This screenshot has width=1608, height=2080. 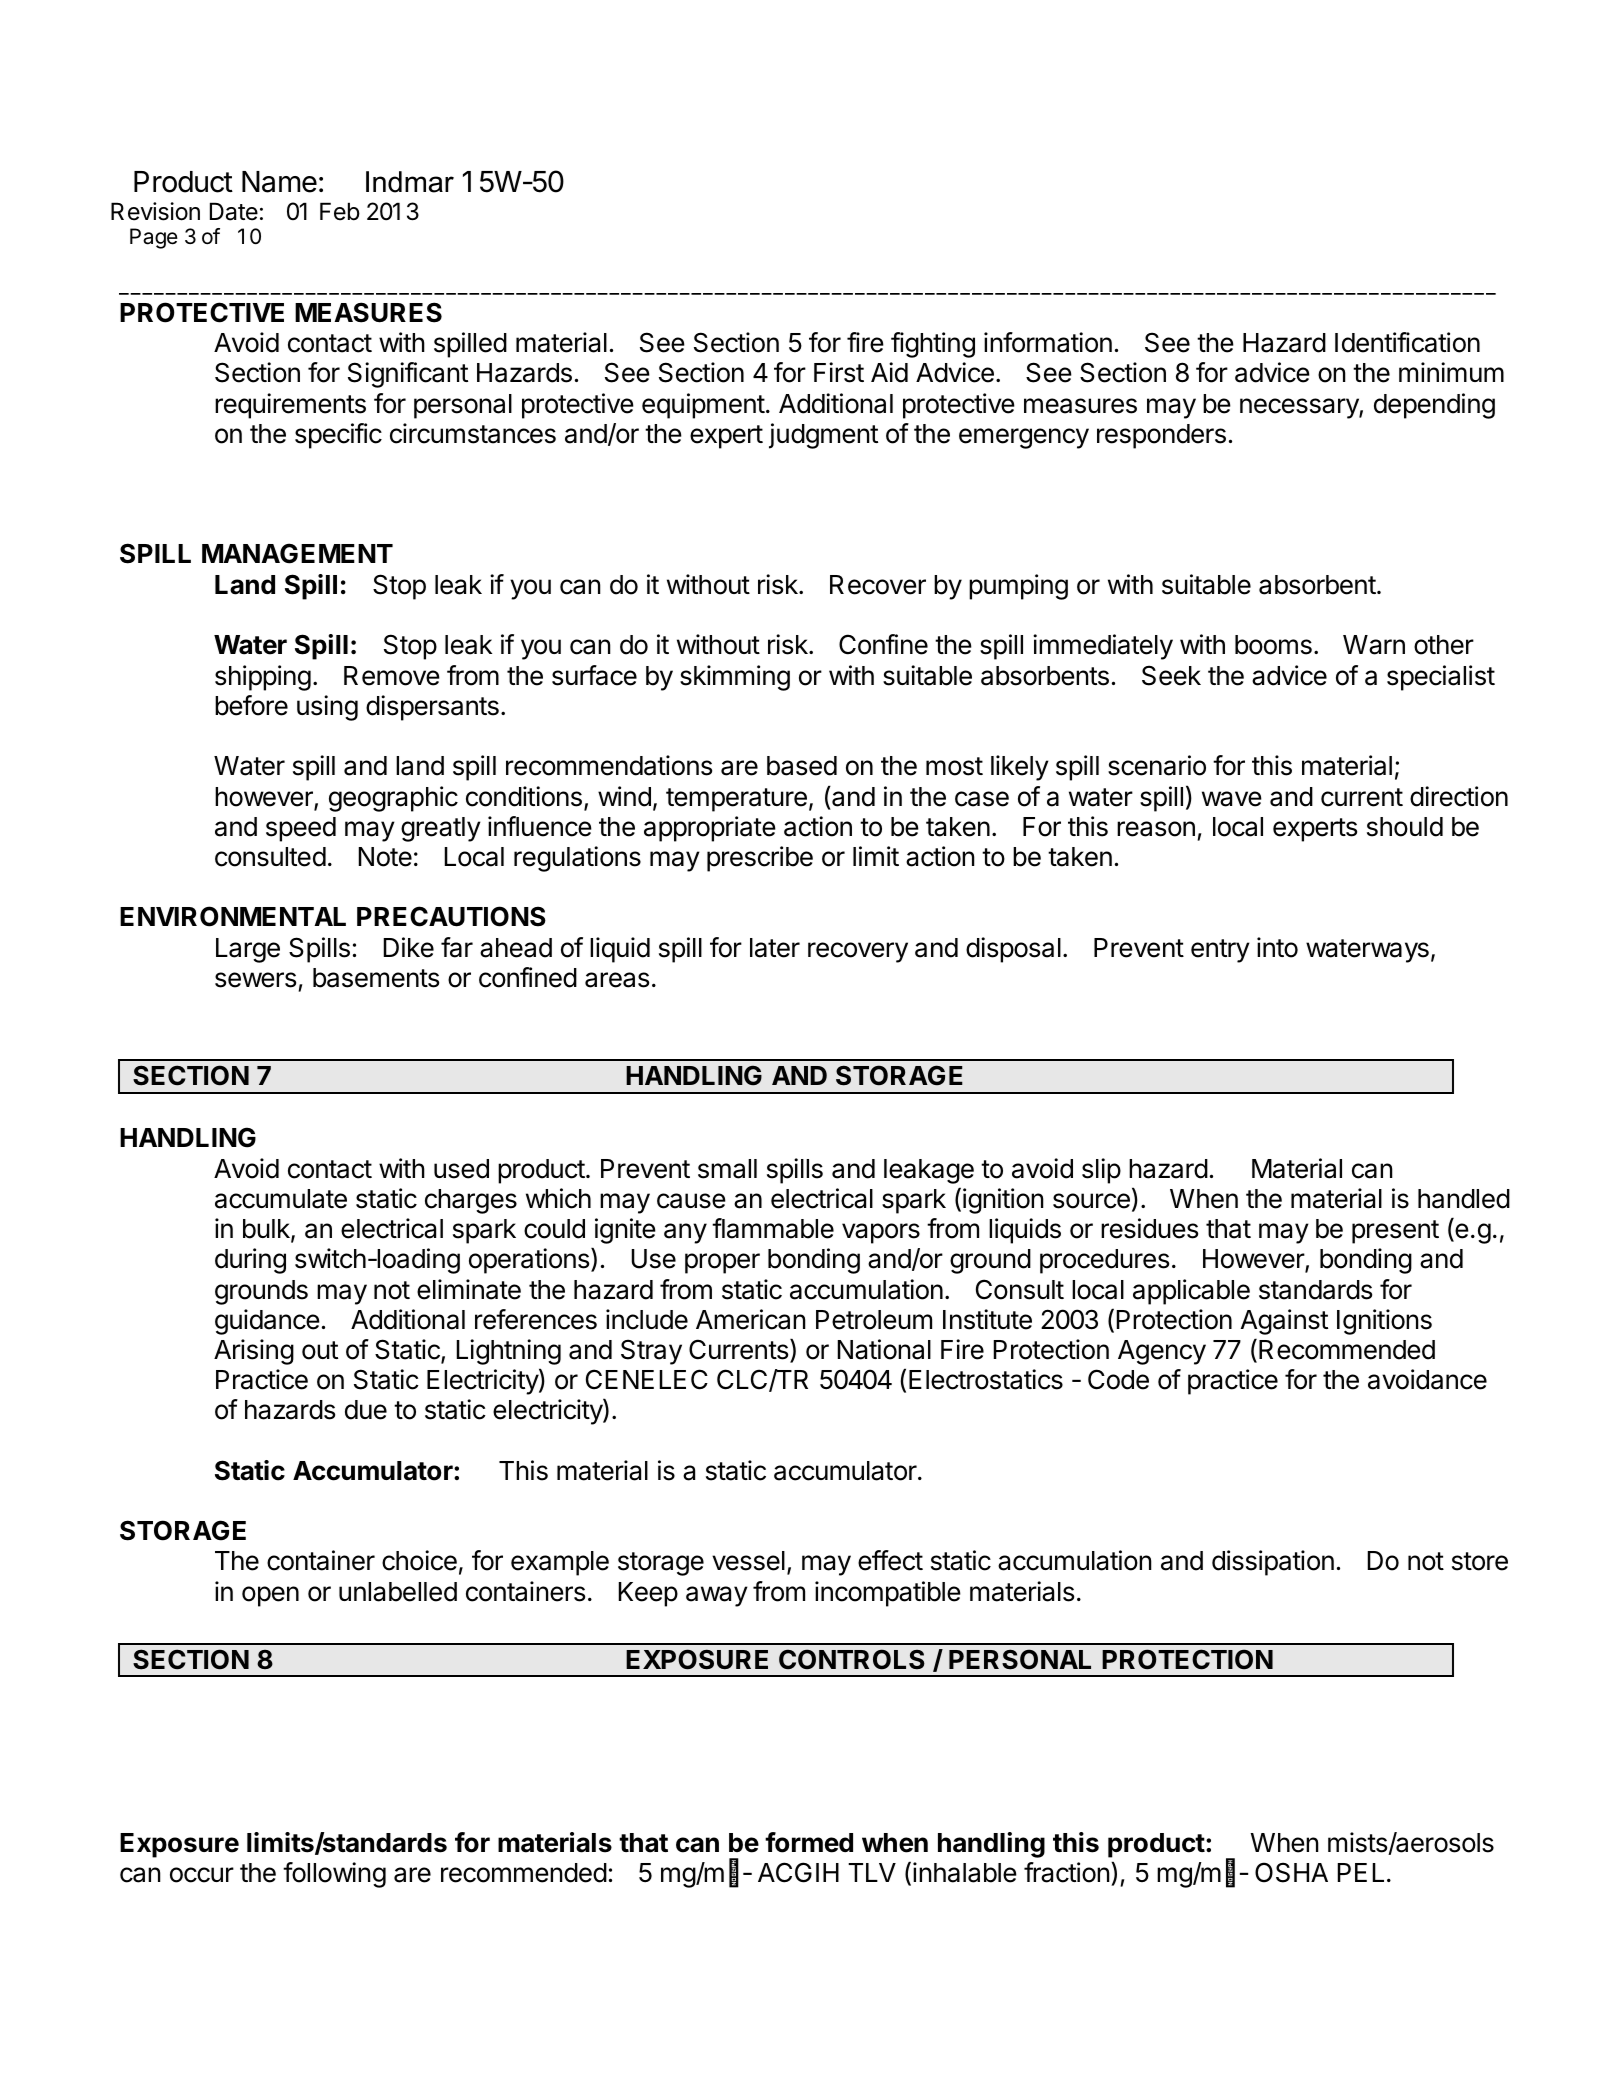 What do you see at coordinates (340, 211) in the screenshot?
I see `Feb` at bounding box center [340, 211].
